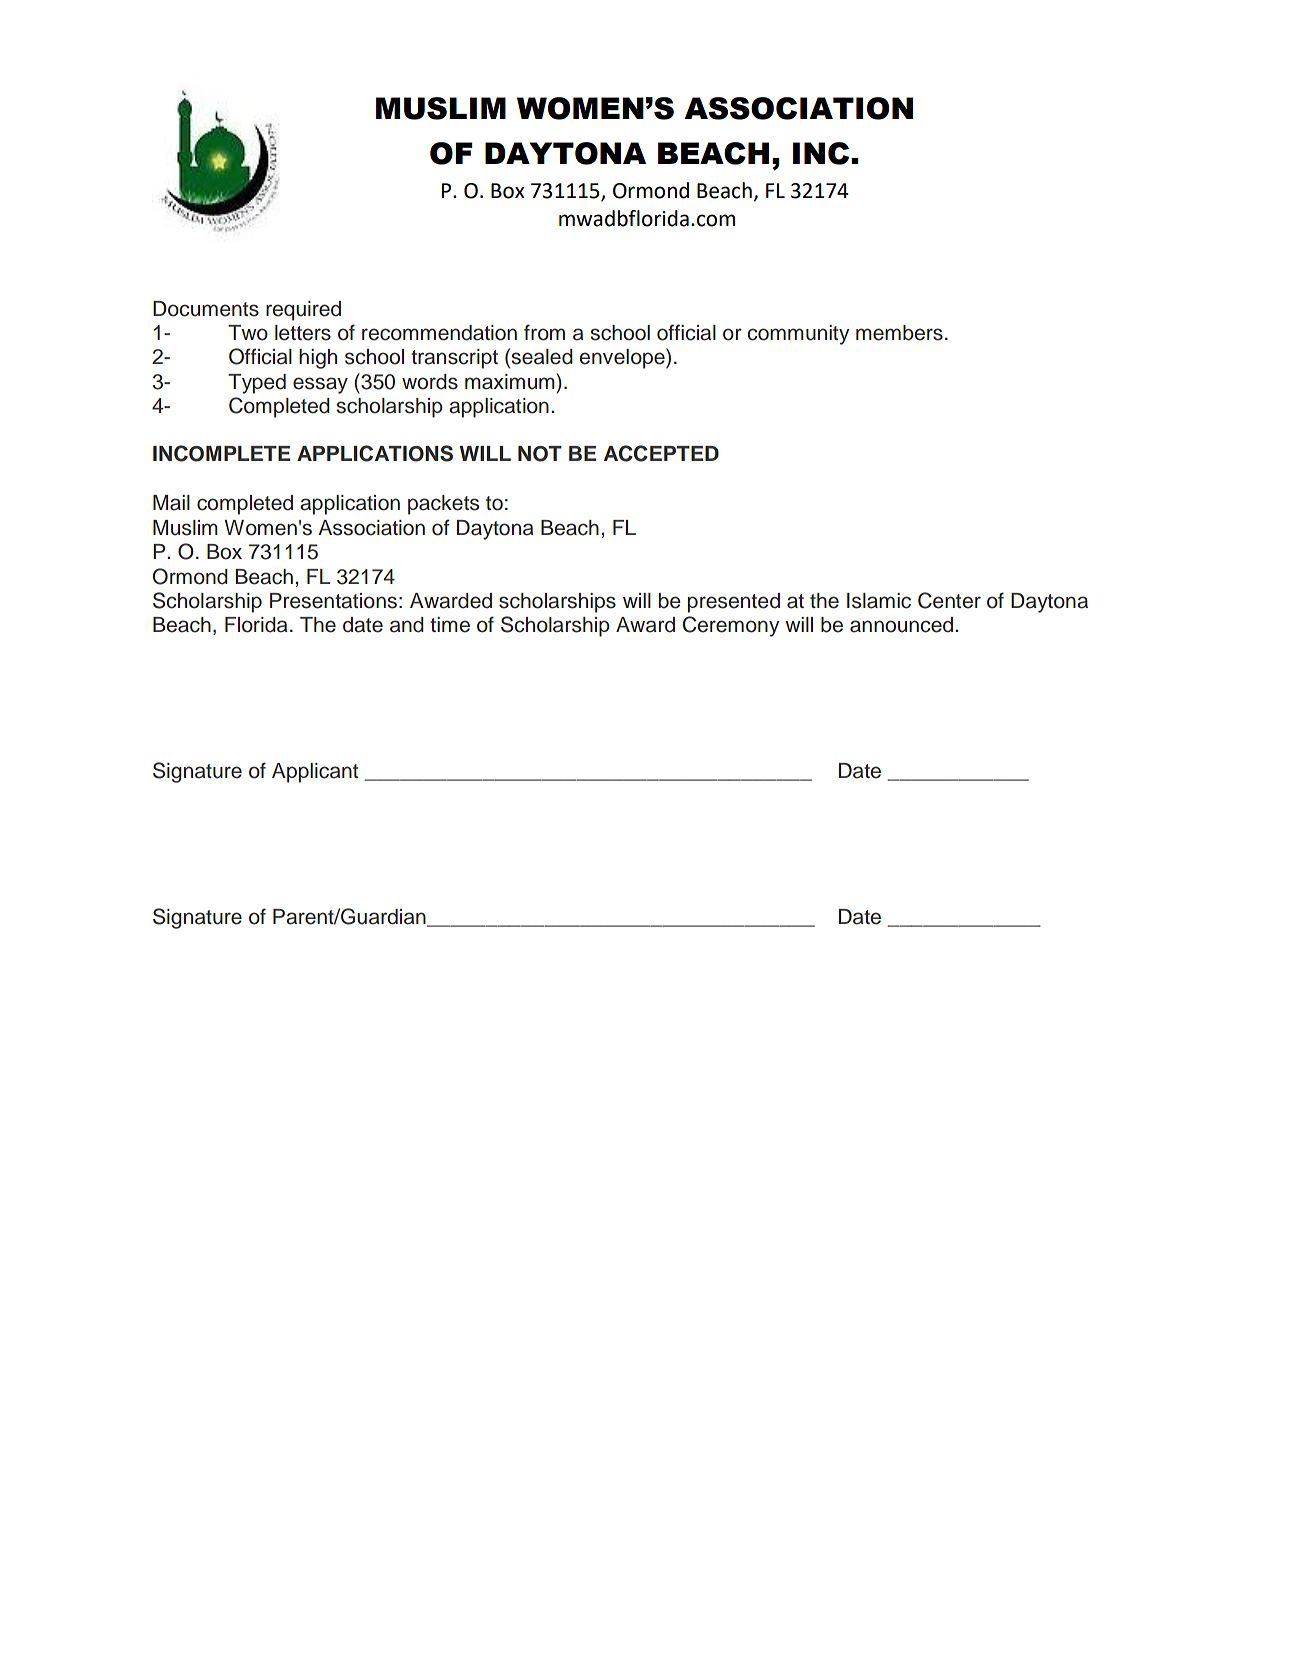 This screenshot has height=1675, width=1294. What do you see at coordinates (315, 773) in the screenshot?
I see `Applicant` at bounding box center [315, 773].
